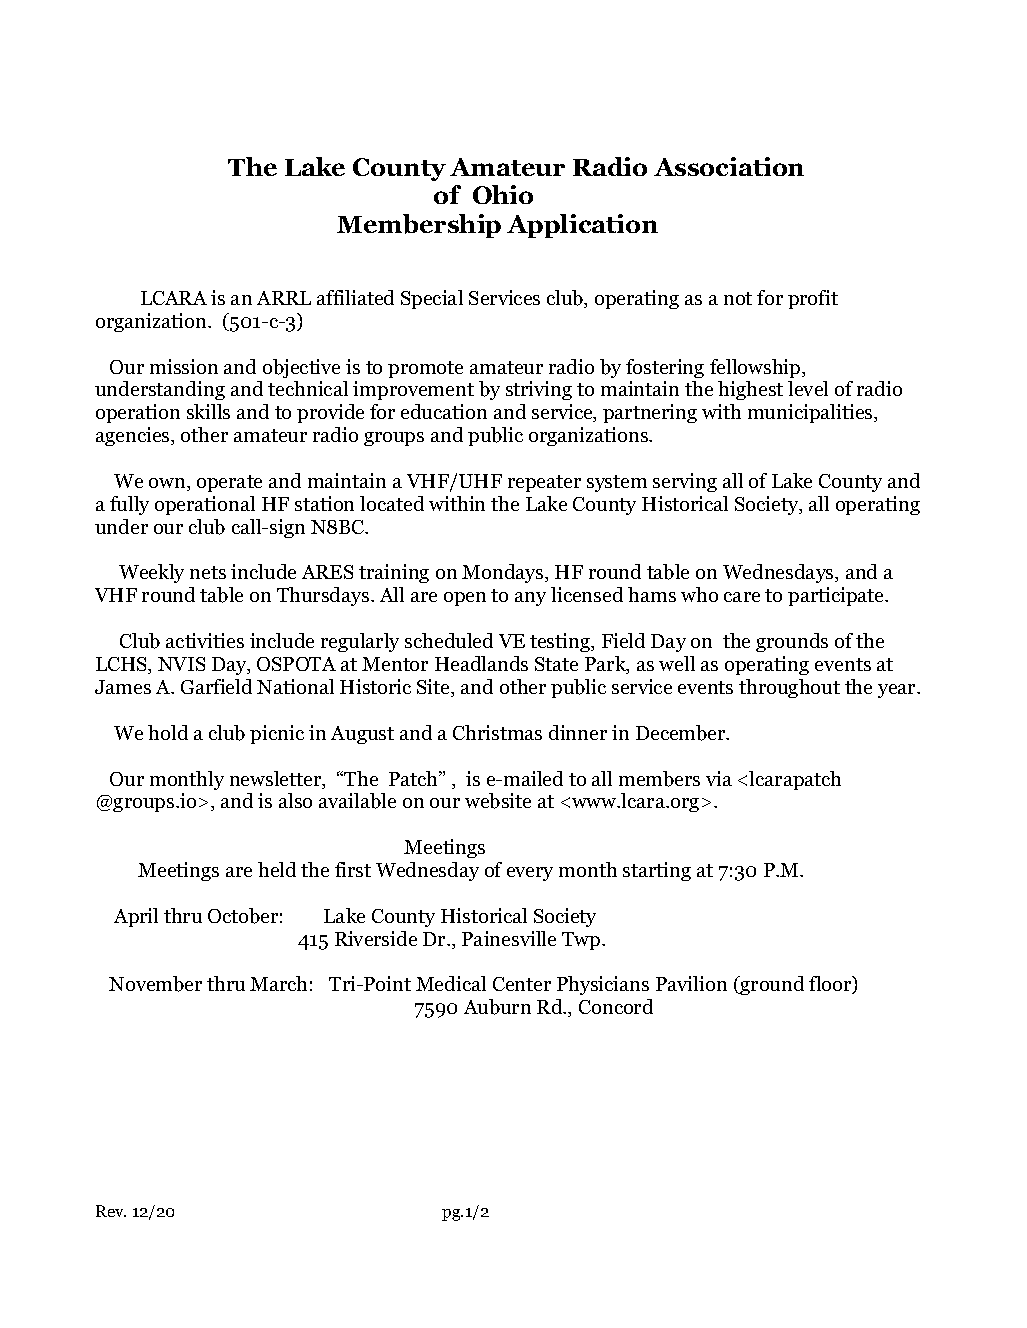 Image resolution: width=1027 pixels, height=1328 pixels. I want to click on skills, so click(208, 411).
